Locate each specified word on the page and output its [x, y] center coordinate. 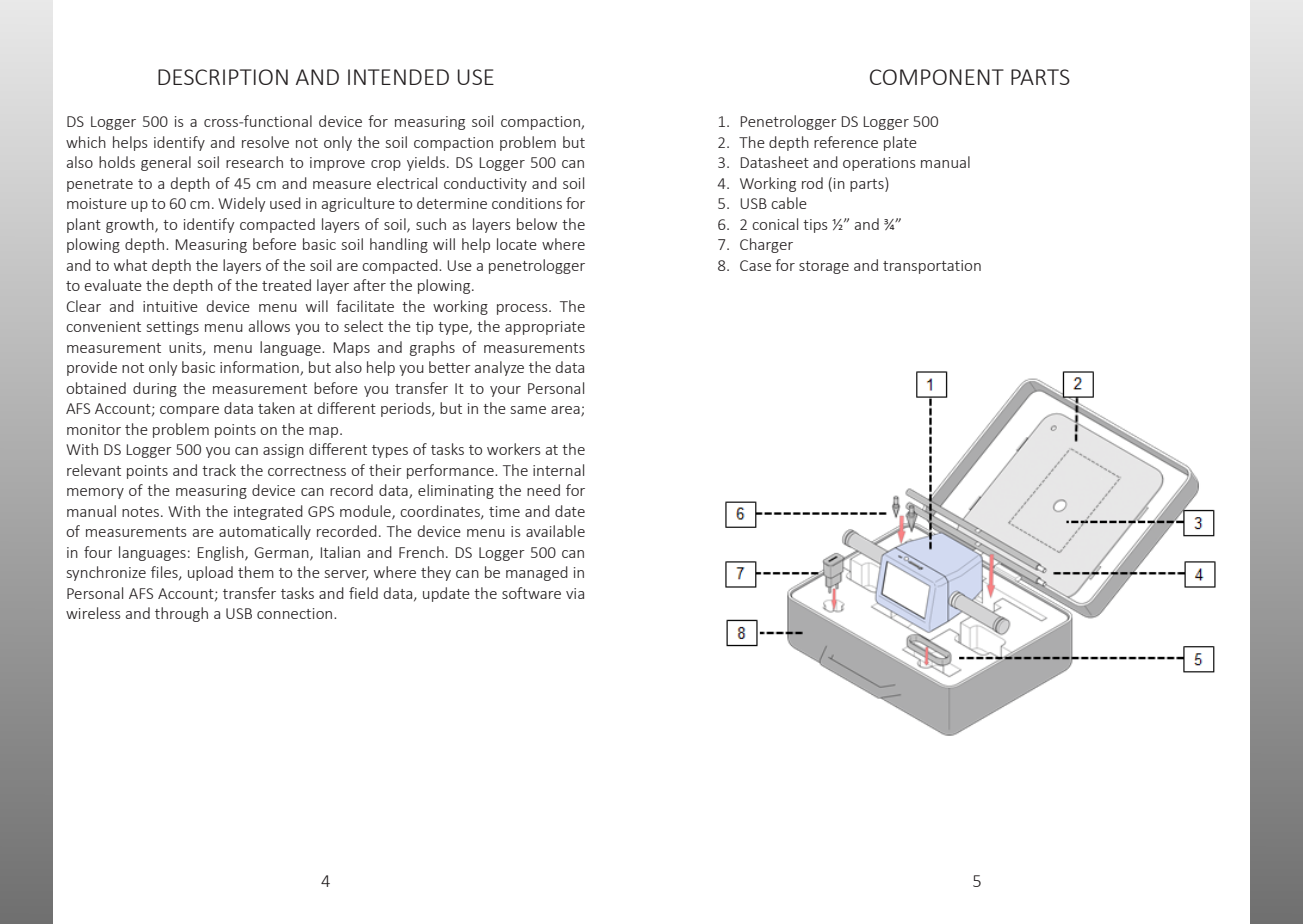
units [186, 348]
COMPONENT [937, 77]
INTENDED [398, 77]
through [181, 614]
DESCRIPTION [223, 77]
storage [824, 267]
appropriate [545, 328]
